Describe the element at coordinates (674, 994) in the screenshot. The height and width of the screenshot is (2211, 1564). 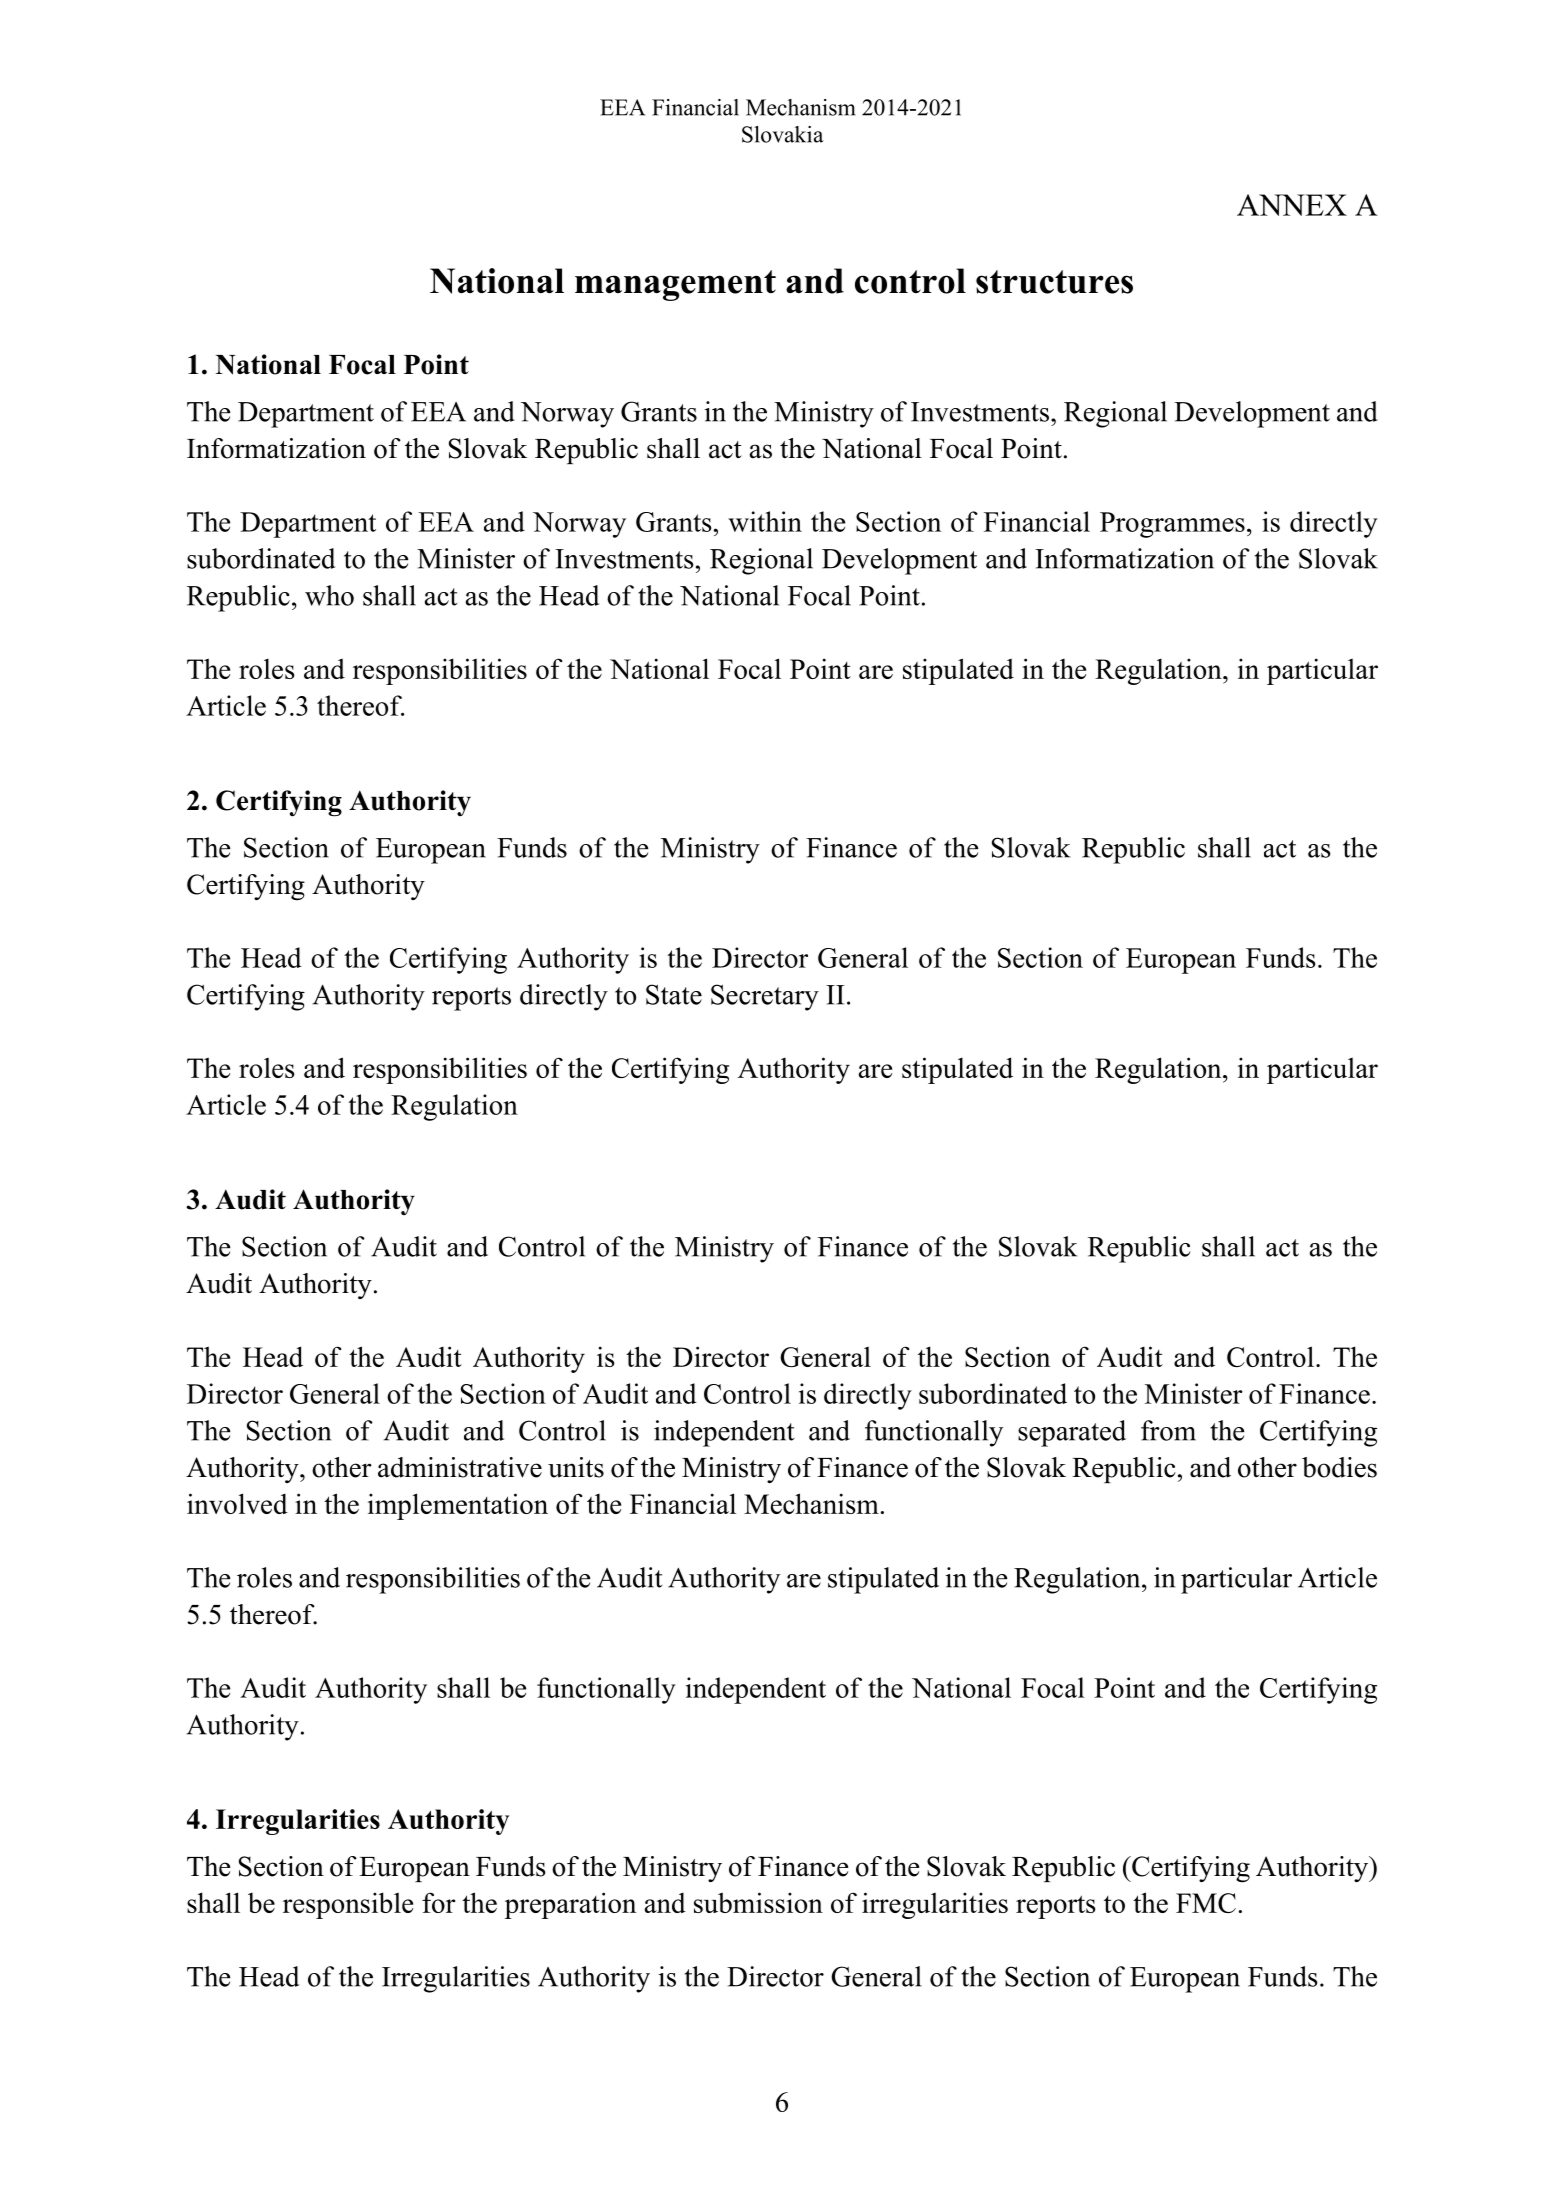
I see `State` at that location.
